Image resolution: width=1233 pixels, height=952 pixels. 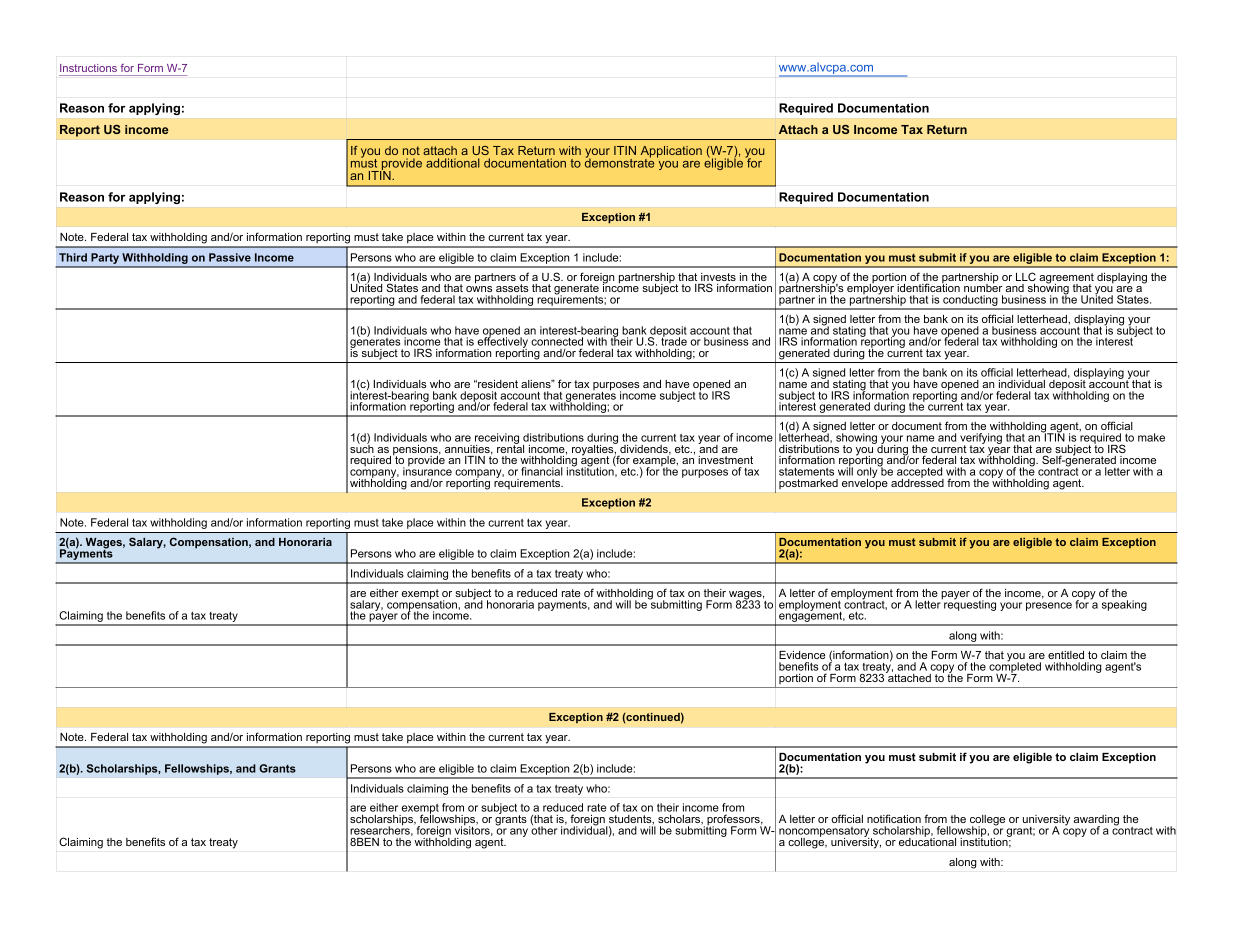 I want to click on completed, so click(x=1015, y=667).
